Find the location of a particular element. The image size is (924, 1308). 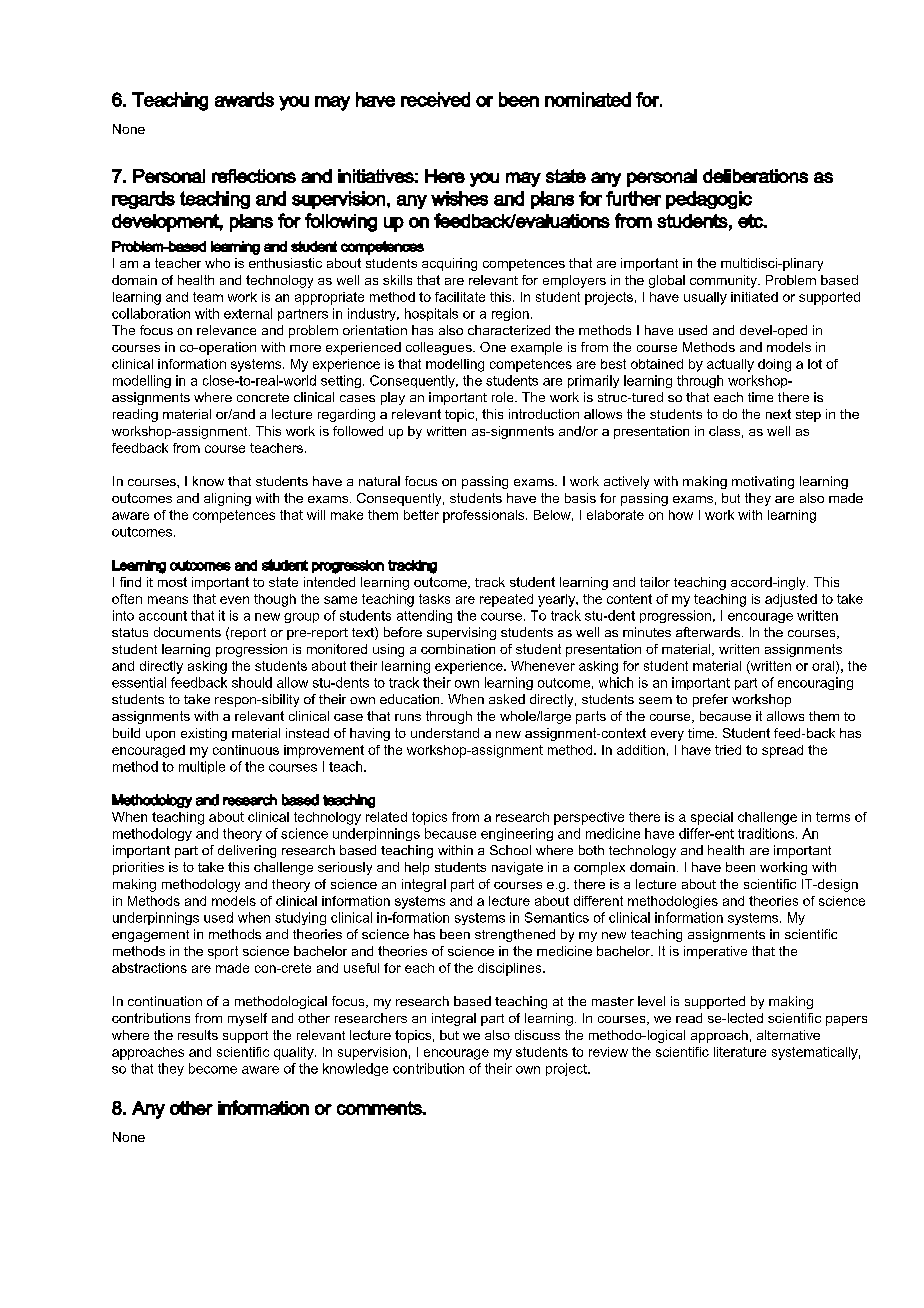

engineering is located at coordinates (517, 834).
